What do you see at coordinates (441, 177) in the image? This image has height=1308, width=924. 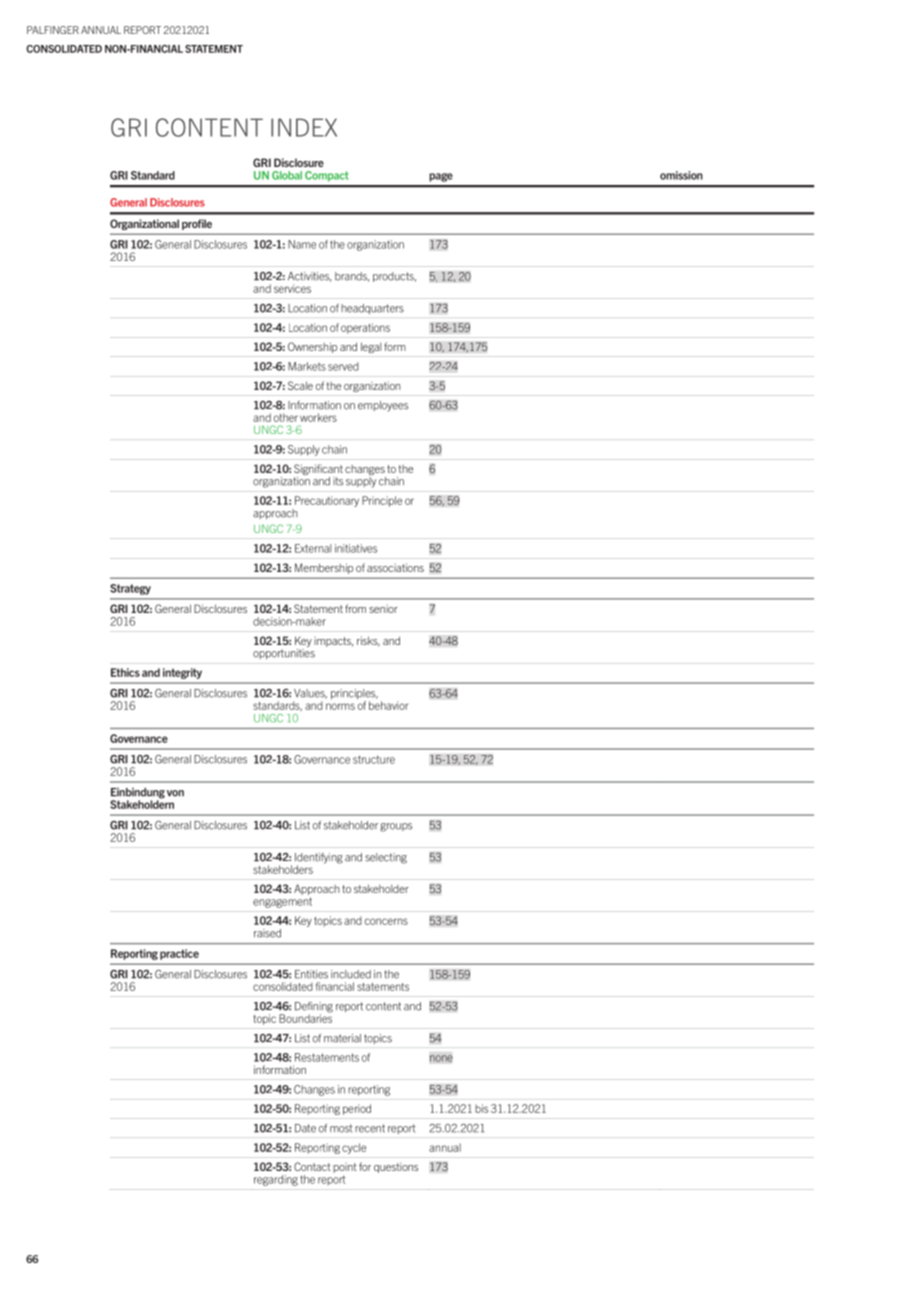 I see `page` at bounding box center [441, 177].
